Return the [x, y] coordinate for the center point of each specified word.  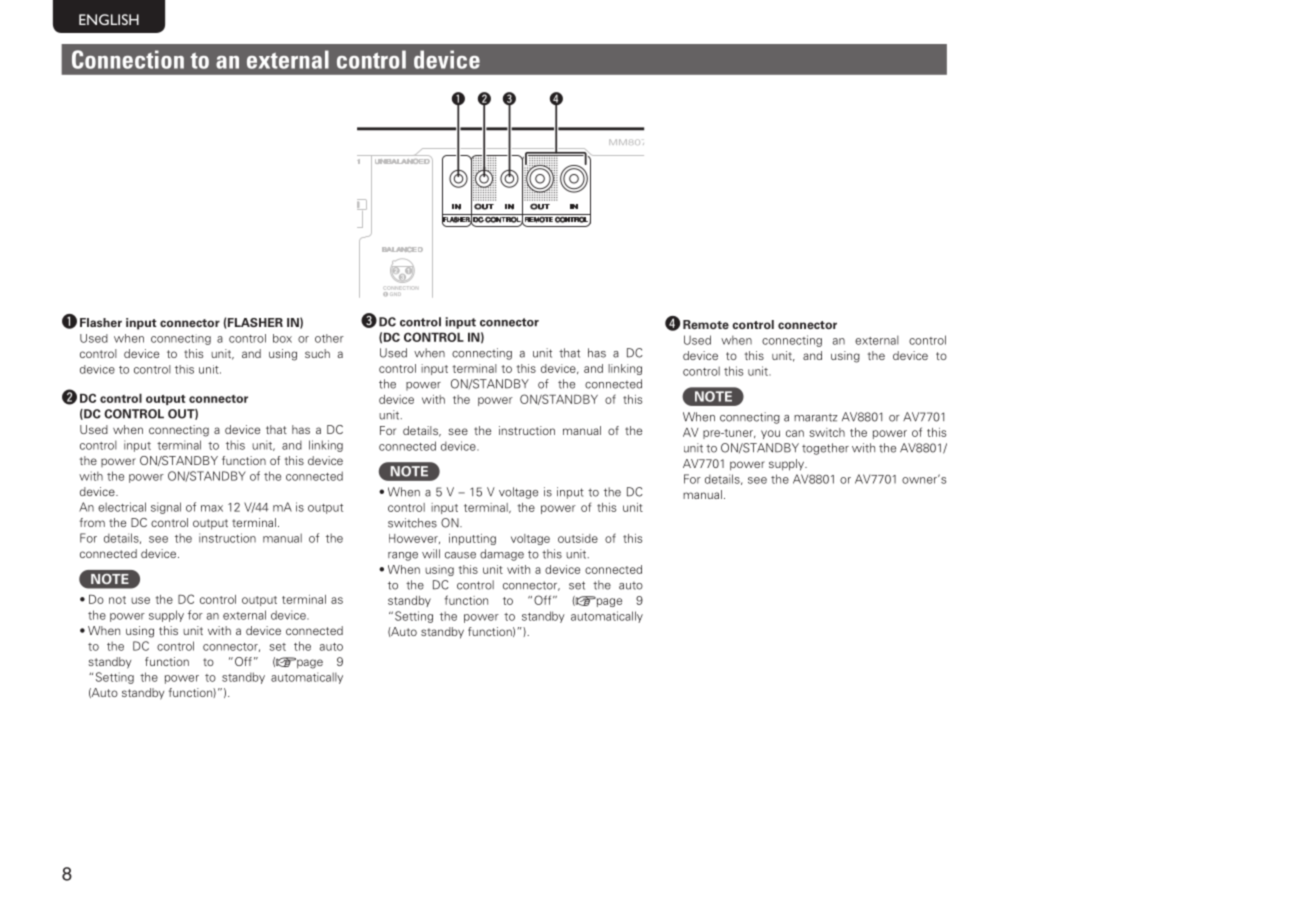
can [795, 433]
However [414, 539]
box [282, 338]
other [329, 338]
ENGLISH [109, 19]
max [212, 508]
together [825, 449]
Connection [128, 59]
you [770, 434]
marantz [816, 417]
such [317, 353]
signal [166, 508]
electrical [122, 507]
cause [460, 555]
